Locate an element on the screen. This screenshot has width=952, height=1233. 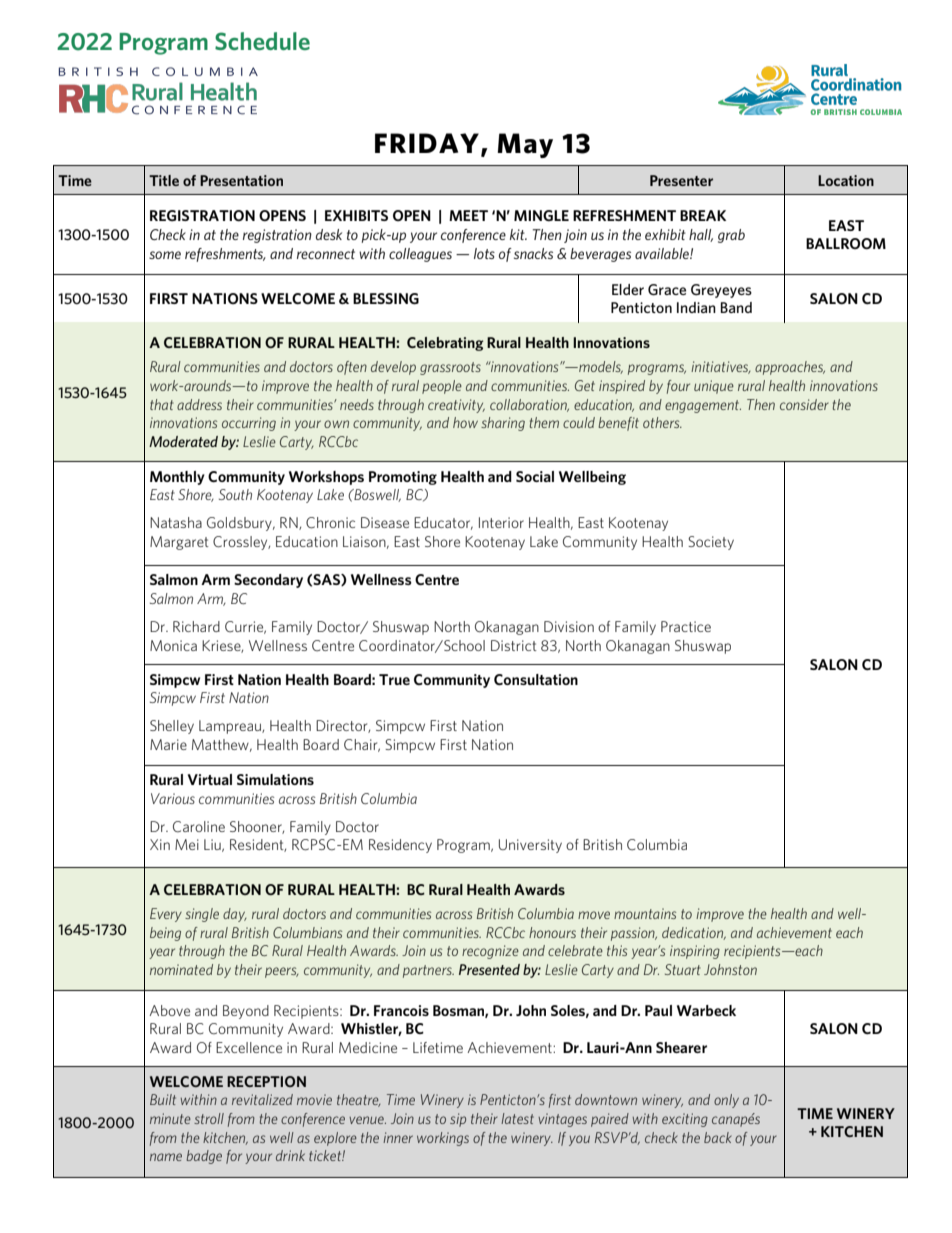
Presenter is located at coordinates (681, 180).
